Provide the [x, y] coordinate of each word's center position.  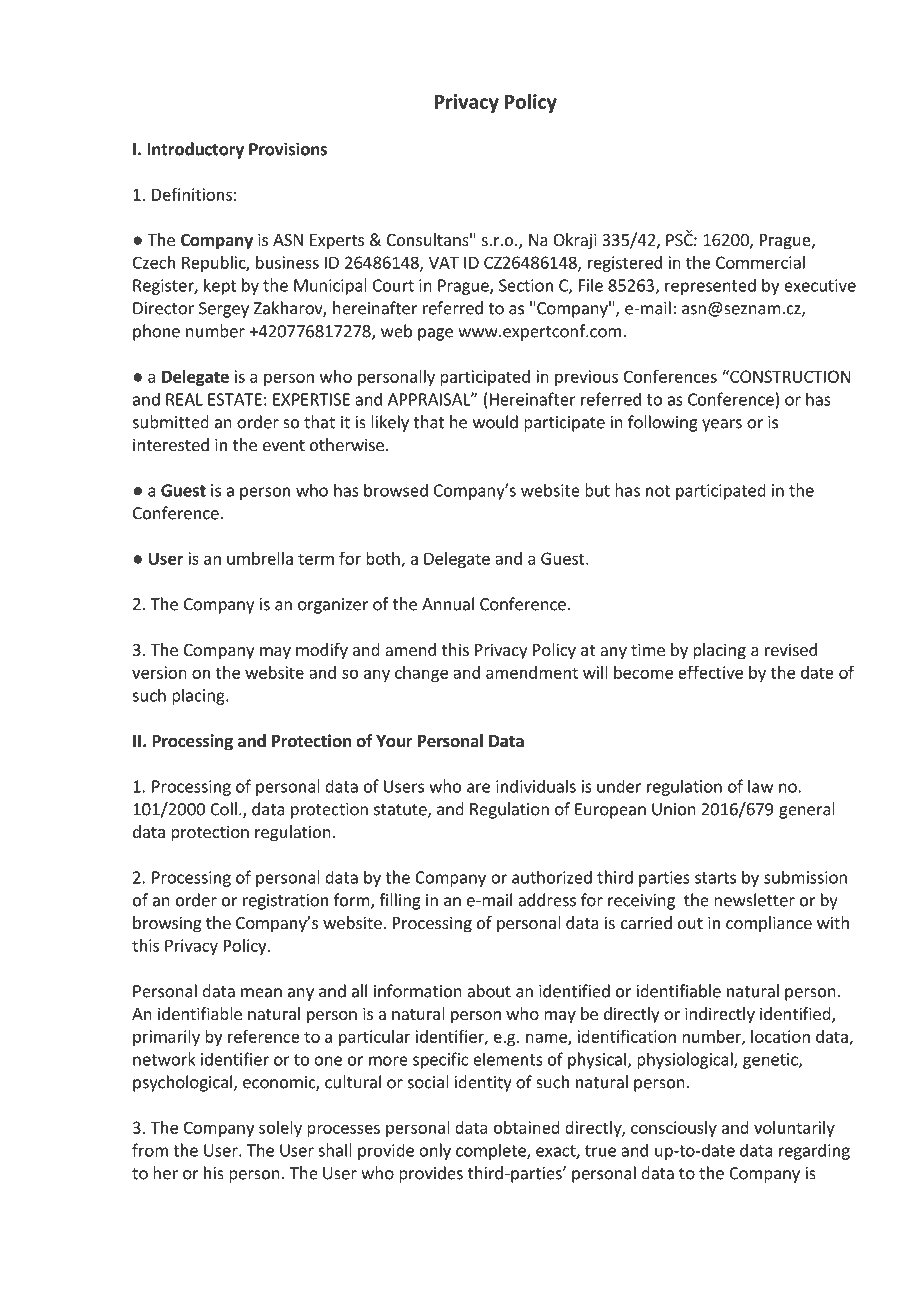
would [495, 422]
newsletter [754, 900]
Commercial [760, 262]
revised [791, 649]
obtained [527, 1127]
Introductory [196, 150]
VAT [444, 262]
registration [285, 902]
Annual [448, 604]
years [722, 425]
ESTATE [235, 399]
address [547, 900]
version [159, 672]
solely [280, 1129]
